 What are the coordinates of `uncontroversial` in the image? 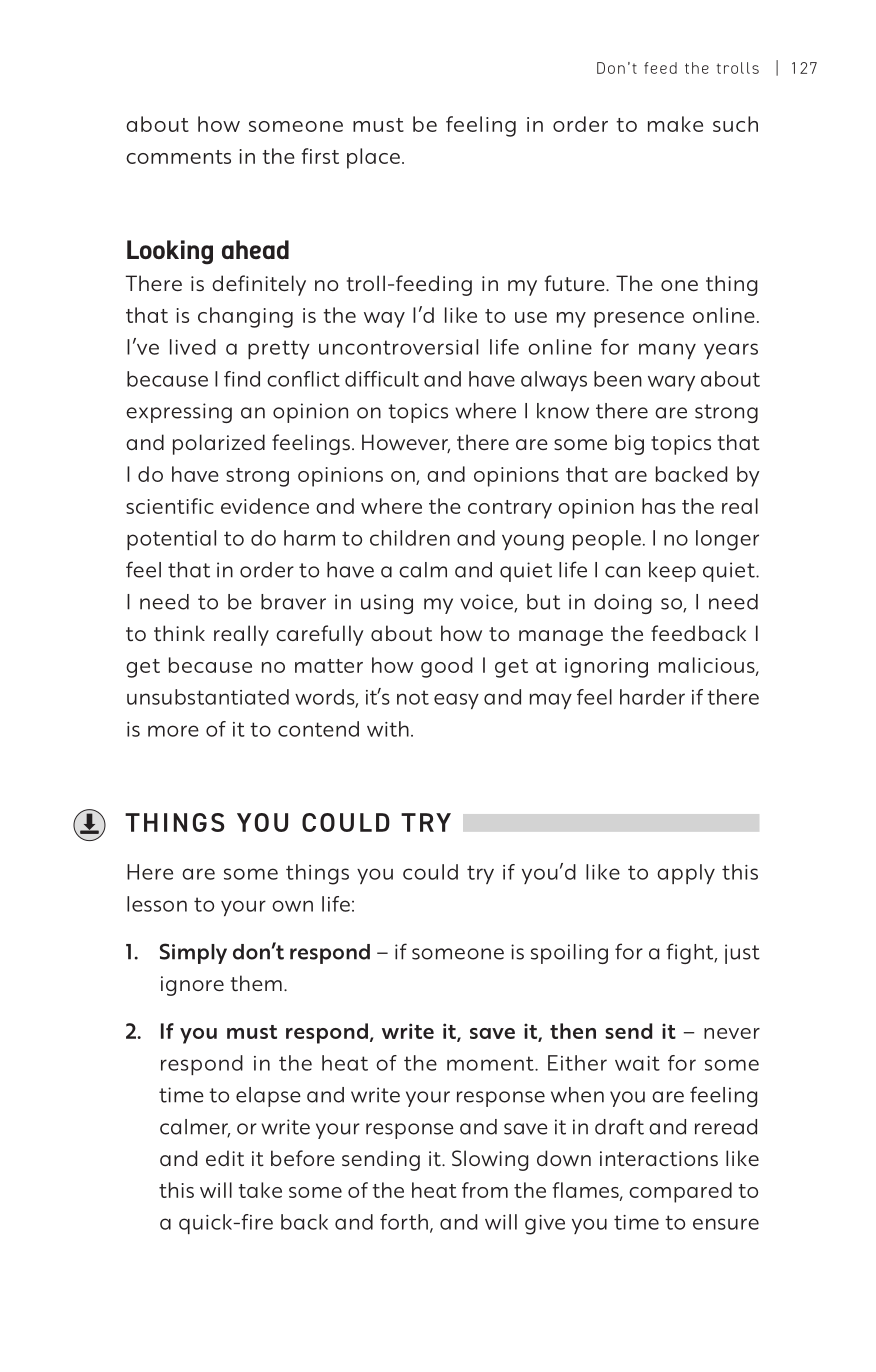 It's located at (398, 347).
